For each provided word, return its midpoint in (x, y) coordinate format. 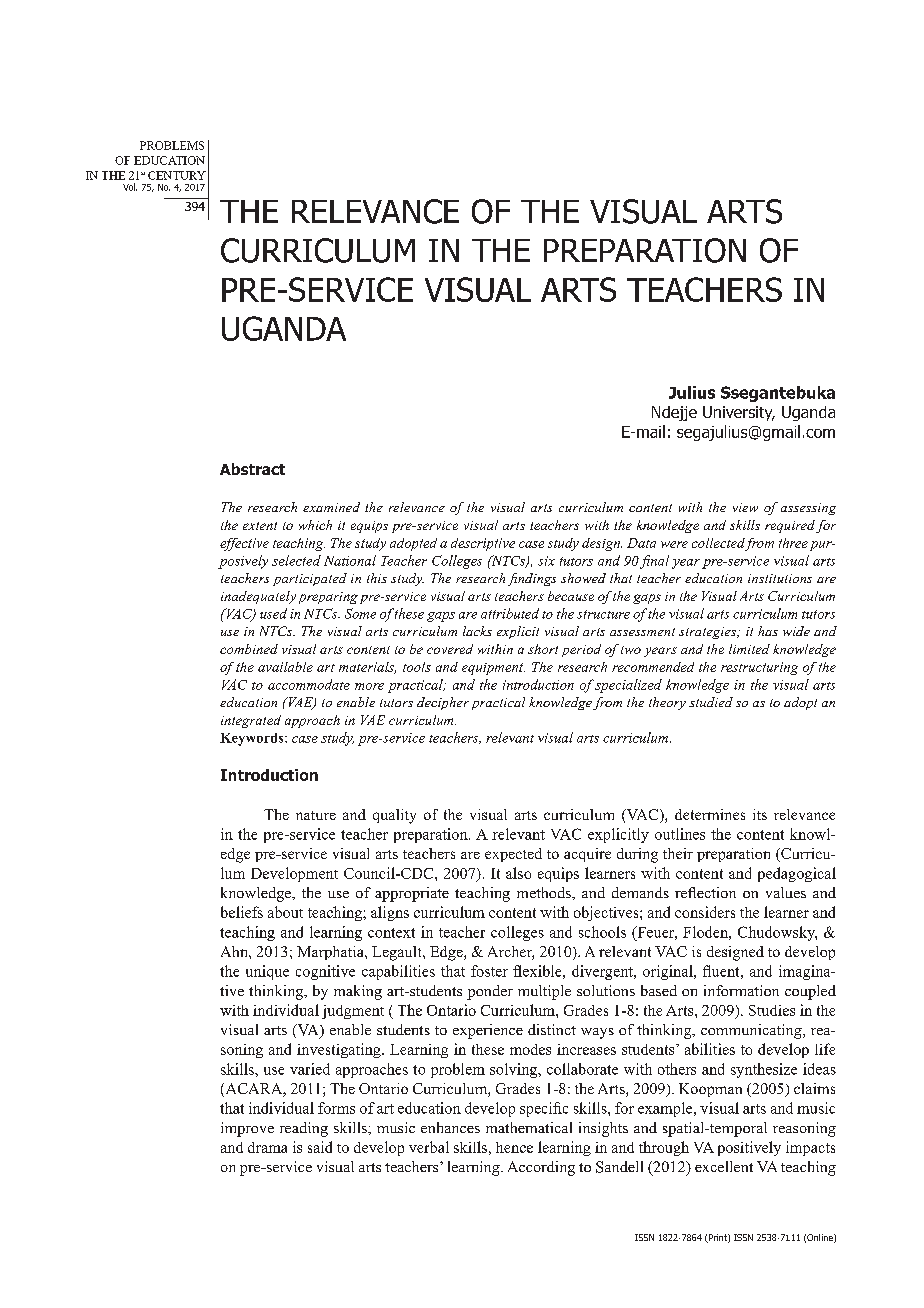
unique (267, 972)
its (760, 814)
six (546, 561)
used (273, 613)
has (768, 631)
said (320, 1147)
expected (513, 855)
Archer (511, 953)
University (739, 413)
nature (316, 815)
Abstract (252, 469)
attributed (510, 613)
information (741, 990)
